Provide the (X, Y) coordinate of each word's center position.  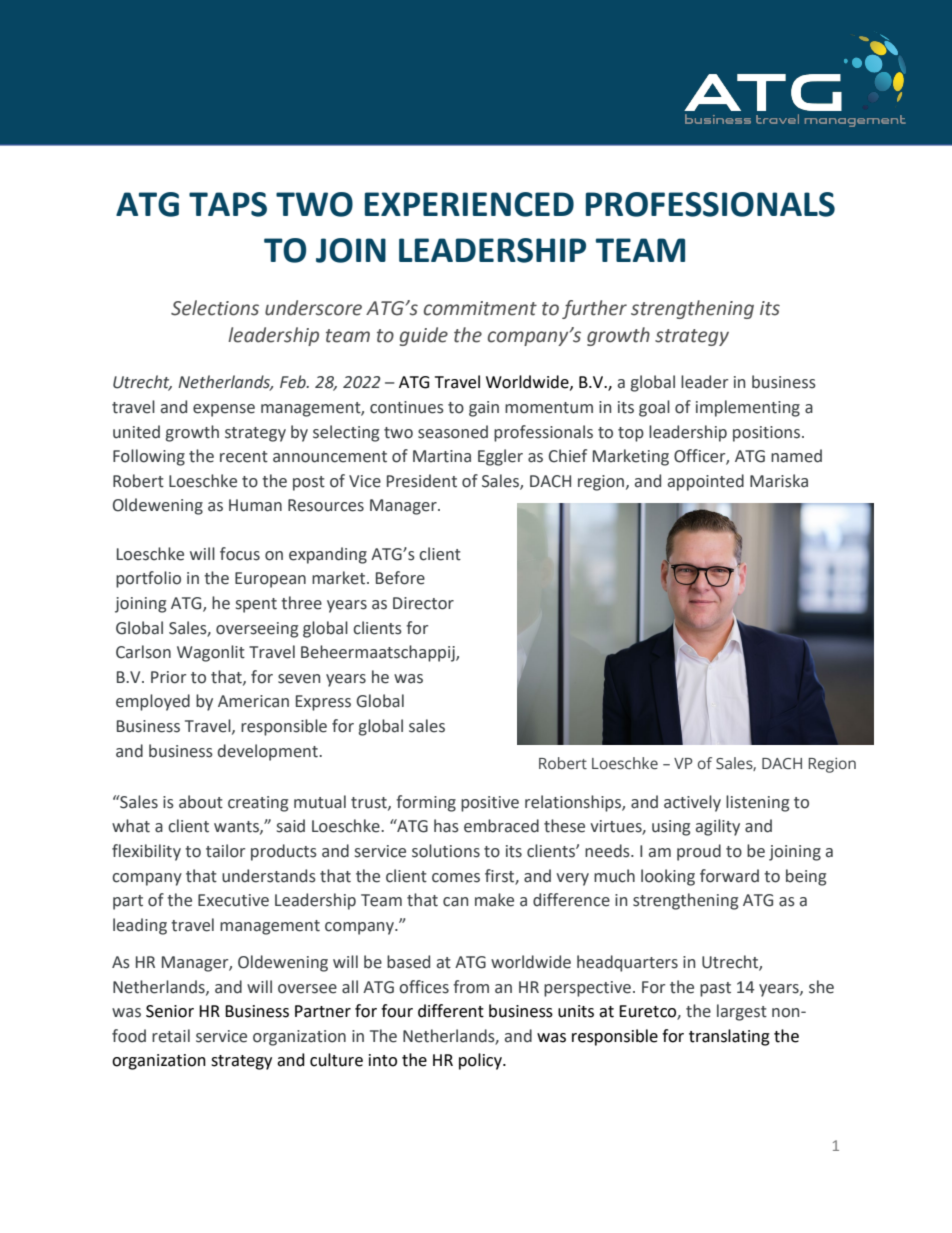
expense (224, 410)
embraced (501, 826)
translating (729, 1037)
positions (768, 434)
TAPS (228, 204)
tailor (225, 851)
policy (481, 1061)
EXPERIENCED (469, 204)
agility (718, 827)
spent (256, 605)
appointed (706, 482)
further (594, 309)
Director (423, 603)
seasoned (453, 432)
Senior (170, 1011)
